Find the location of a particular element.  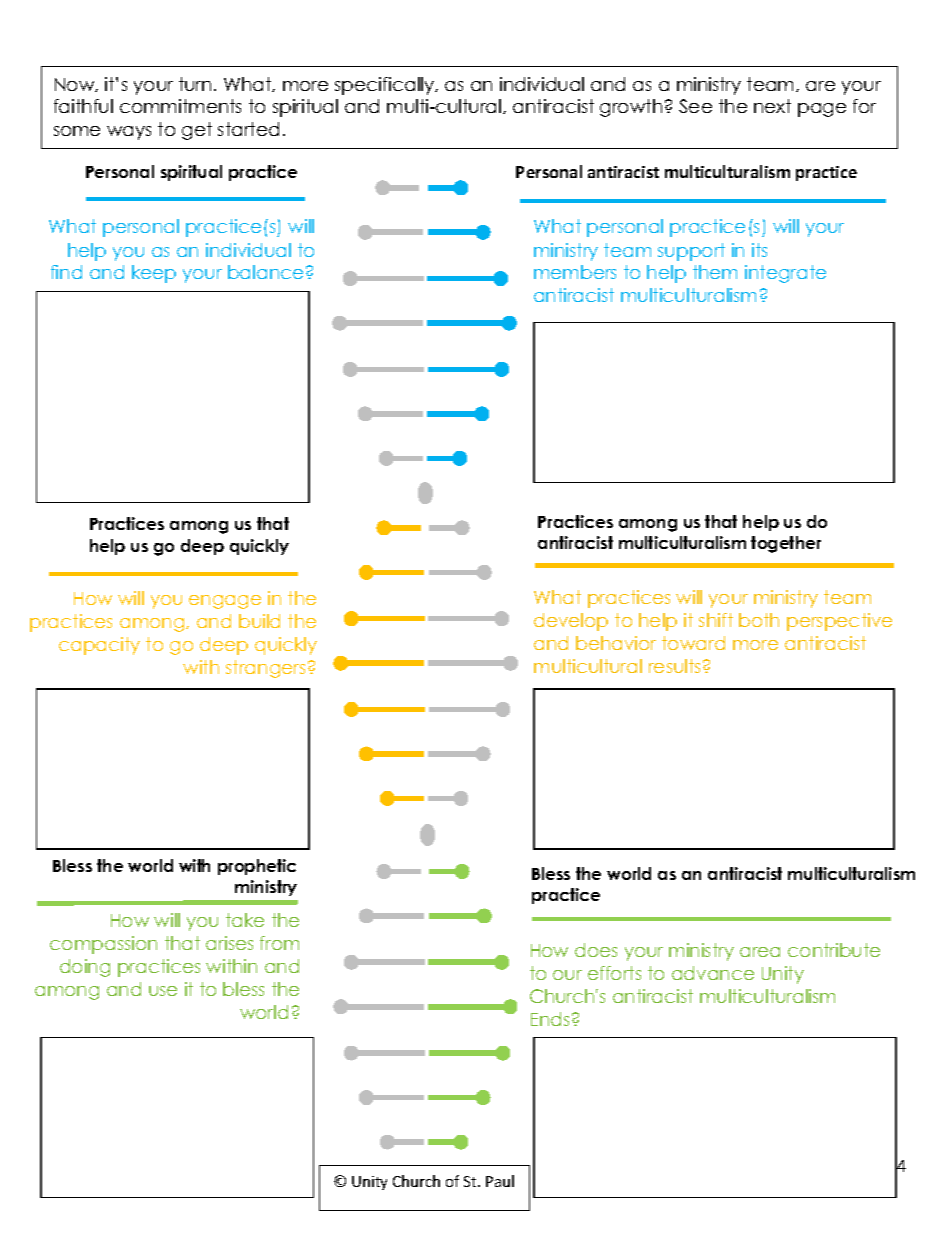

specifically is located at coordinates (386, 86).
